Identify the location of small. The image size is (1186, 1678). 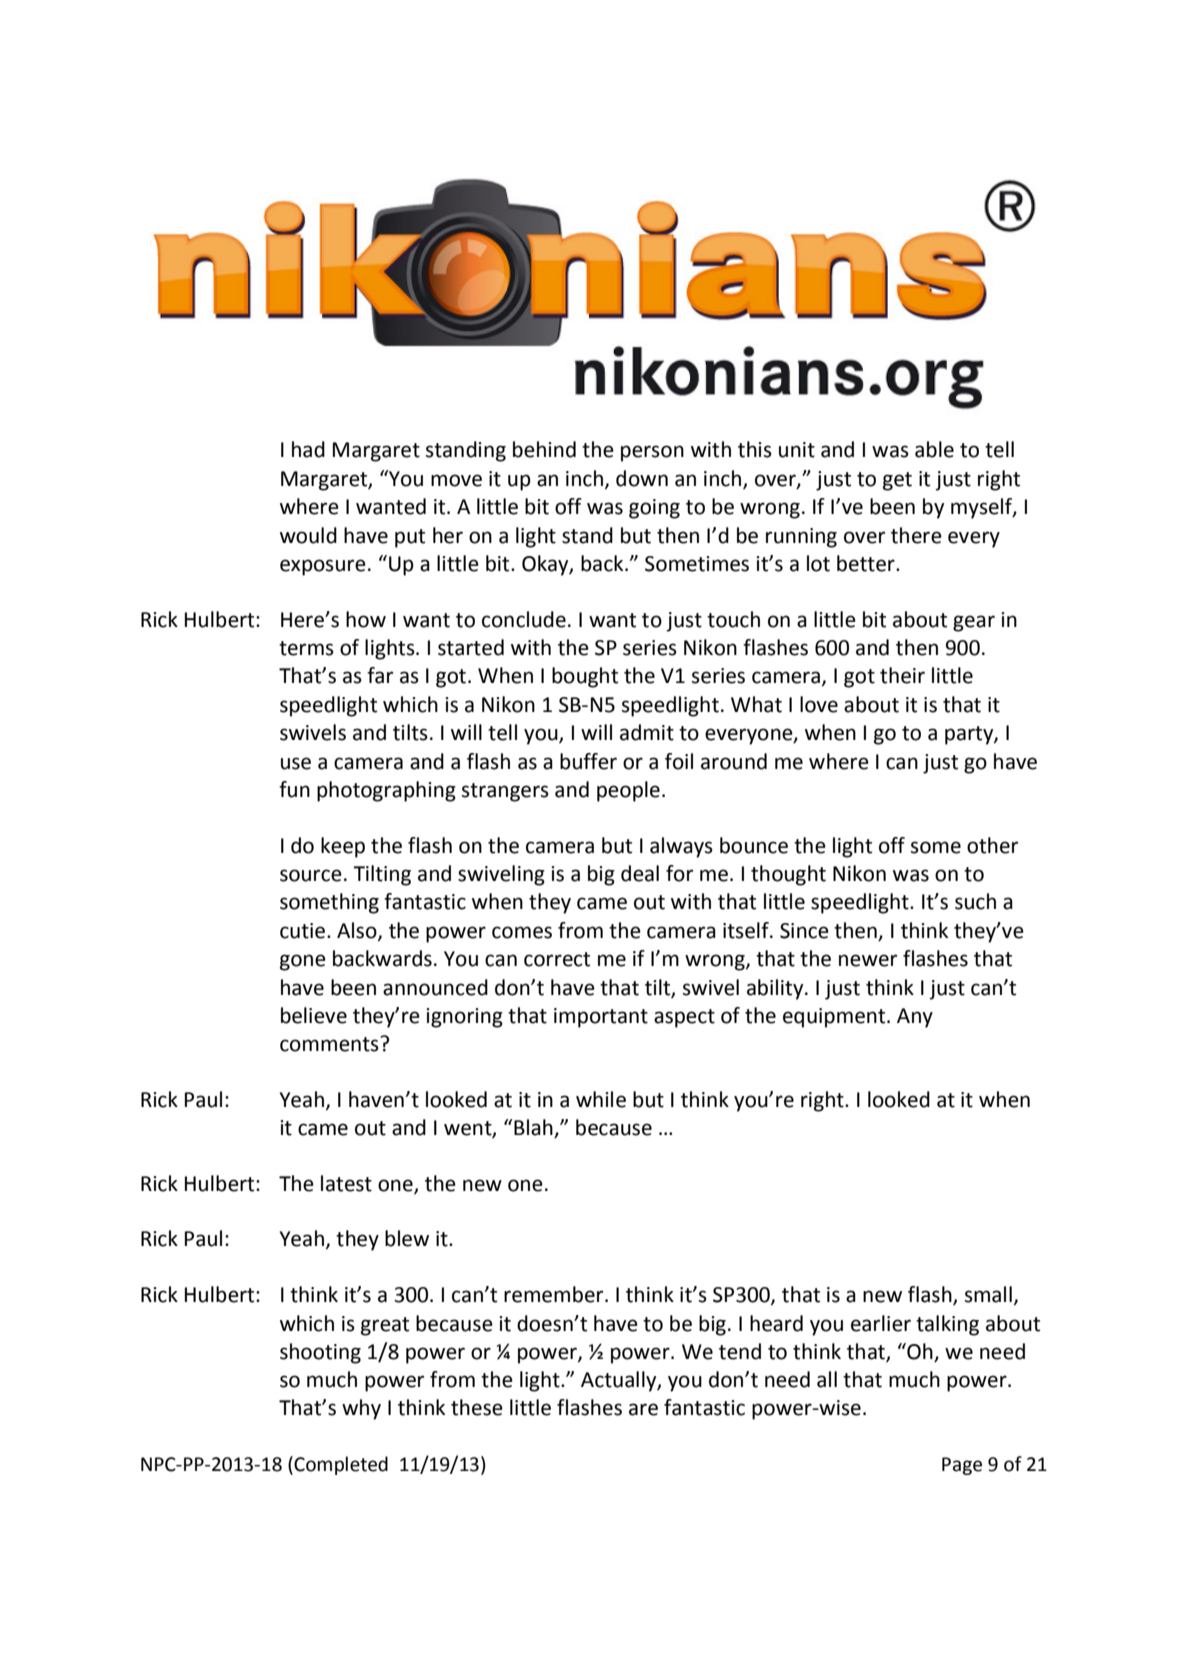
(988, 1294).
